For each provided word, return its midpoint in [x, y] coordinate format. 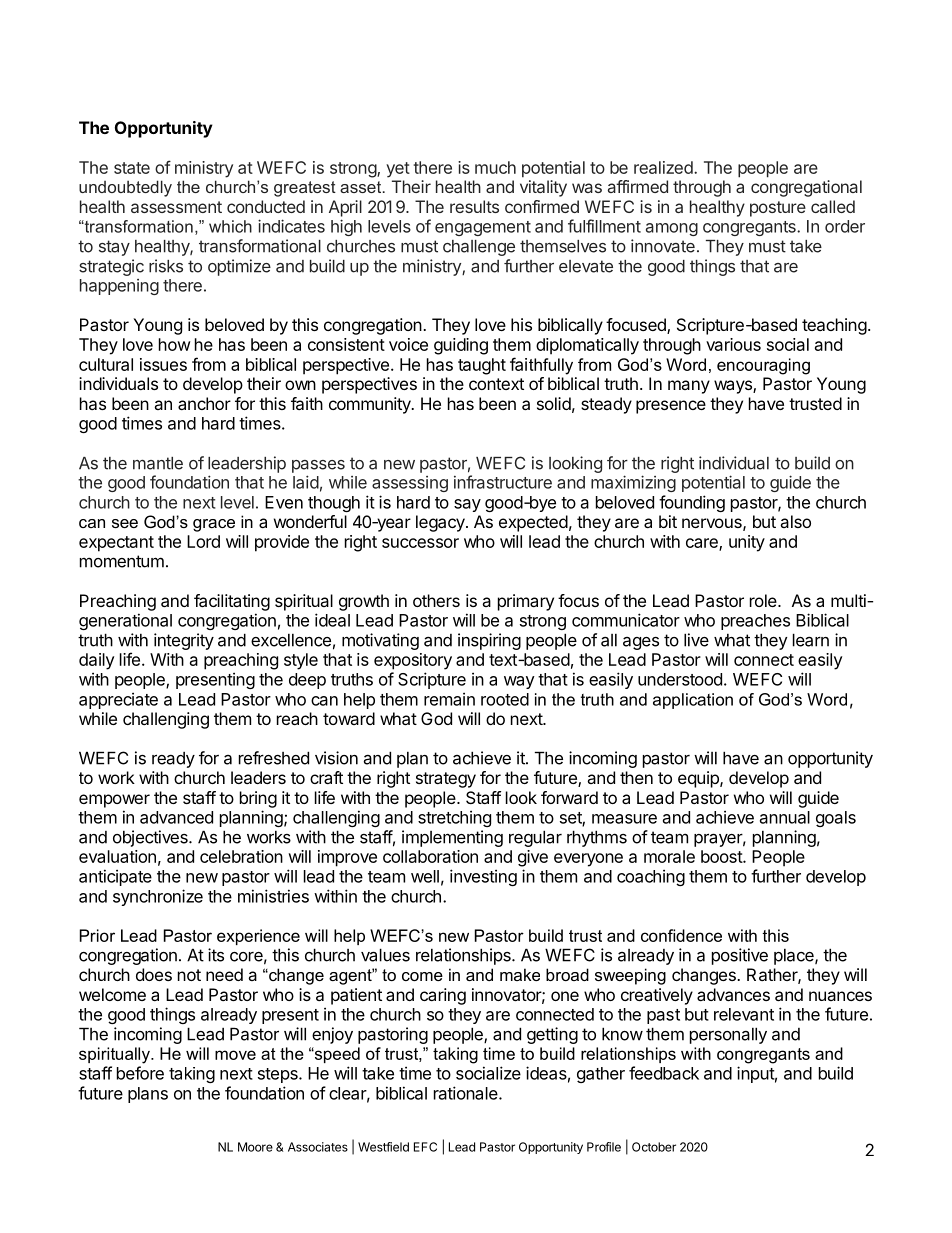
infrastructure [503, 482]
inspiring [489, 641]
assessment [176, 207]
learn [811, 640]
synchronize [158, 897]
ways [734, 387]
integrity [184, 641]
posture [778, 209]
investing [483, 877]
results [474, 206]
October [654, 1147]
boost [722, 856]
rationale [467, 1093]
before [140, 1073]
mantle [158, 463]
